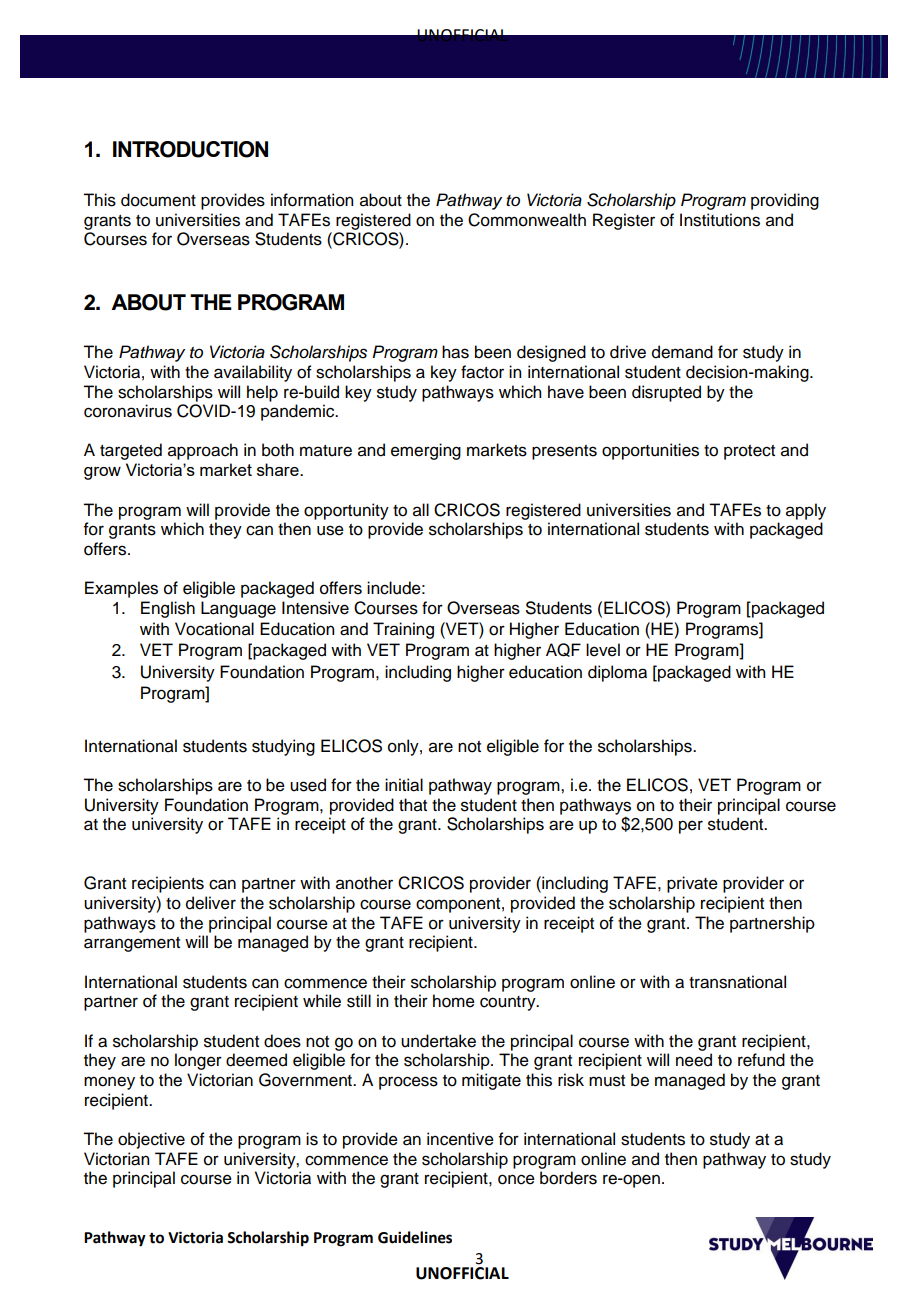  I want to click on Commonwealth, so click(527, 220).
